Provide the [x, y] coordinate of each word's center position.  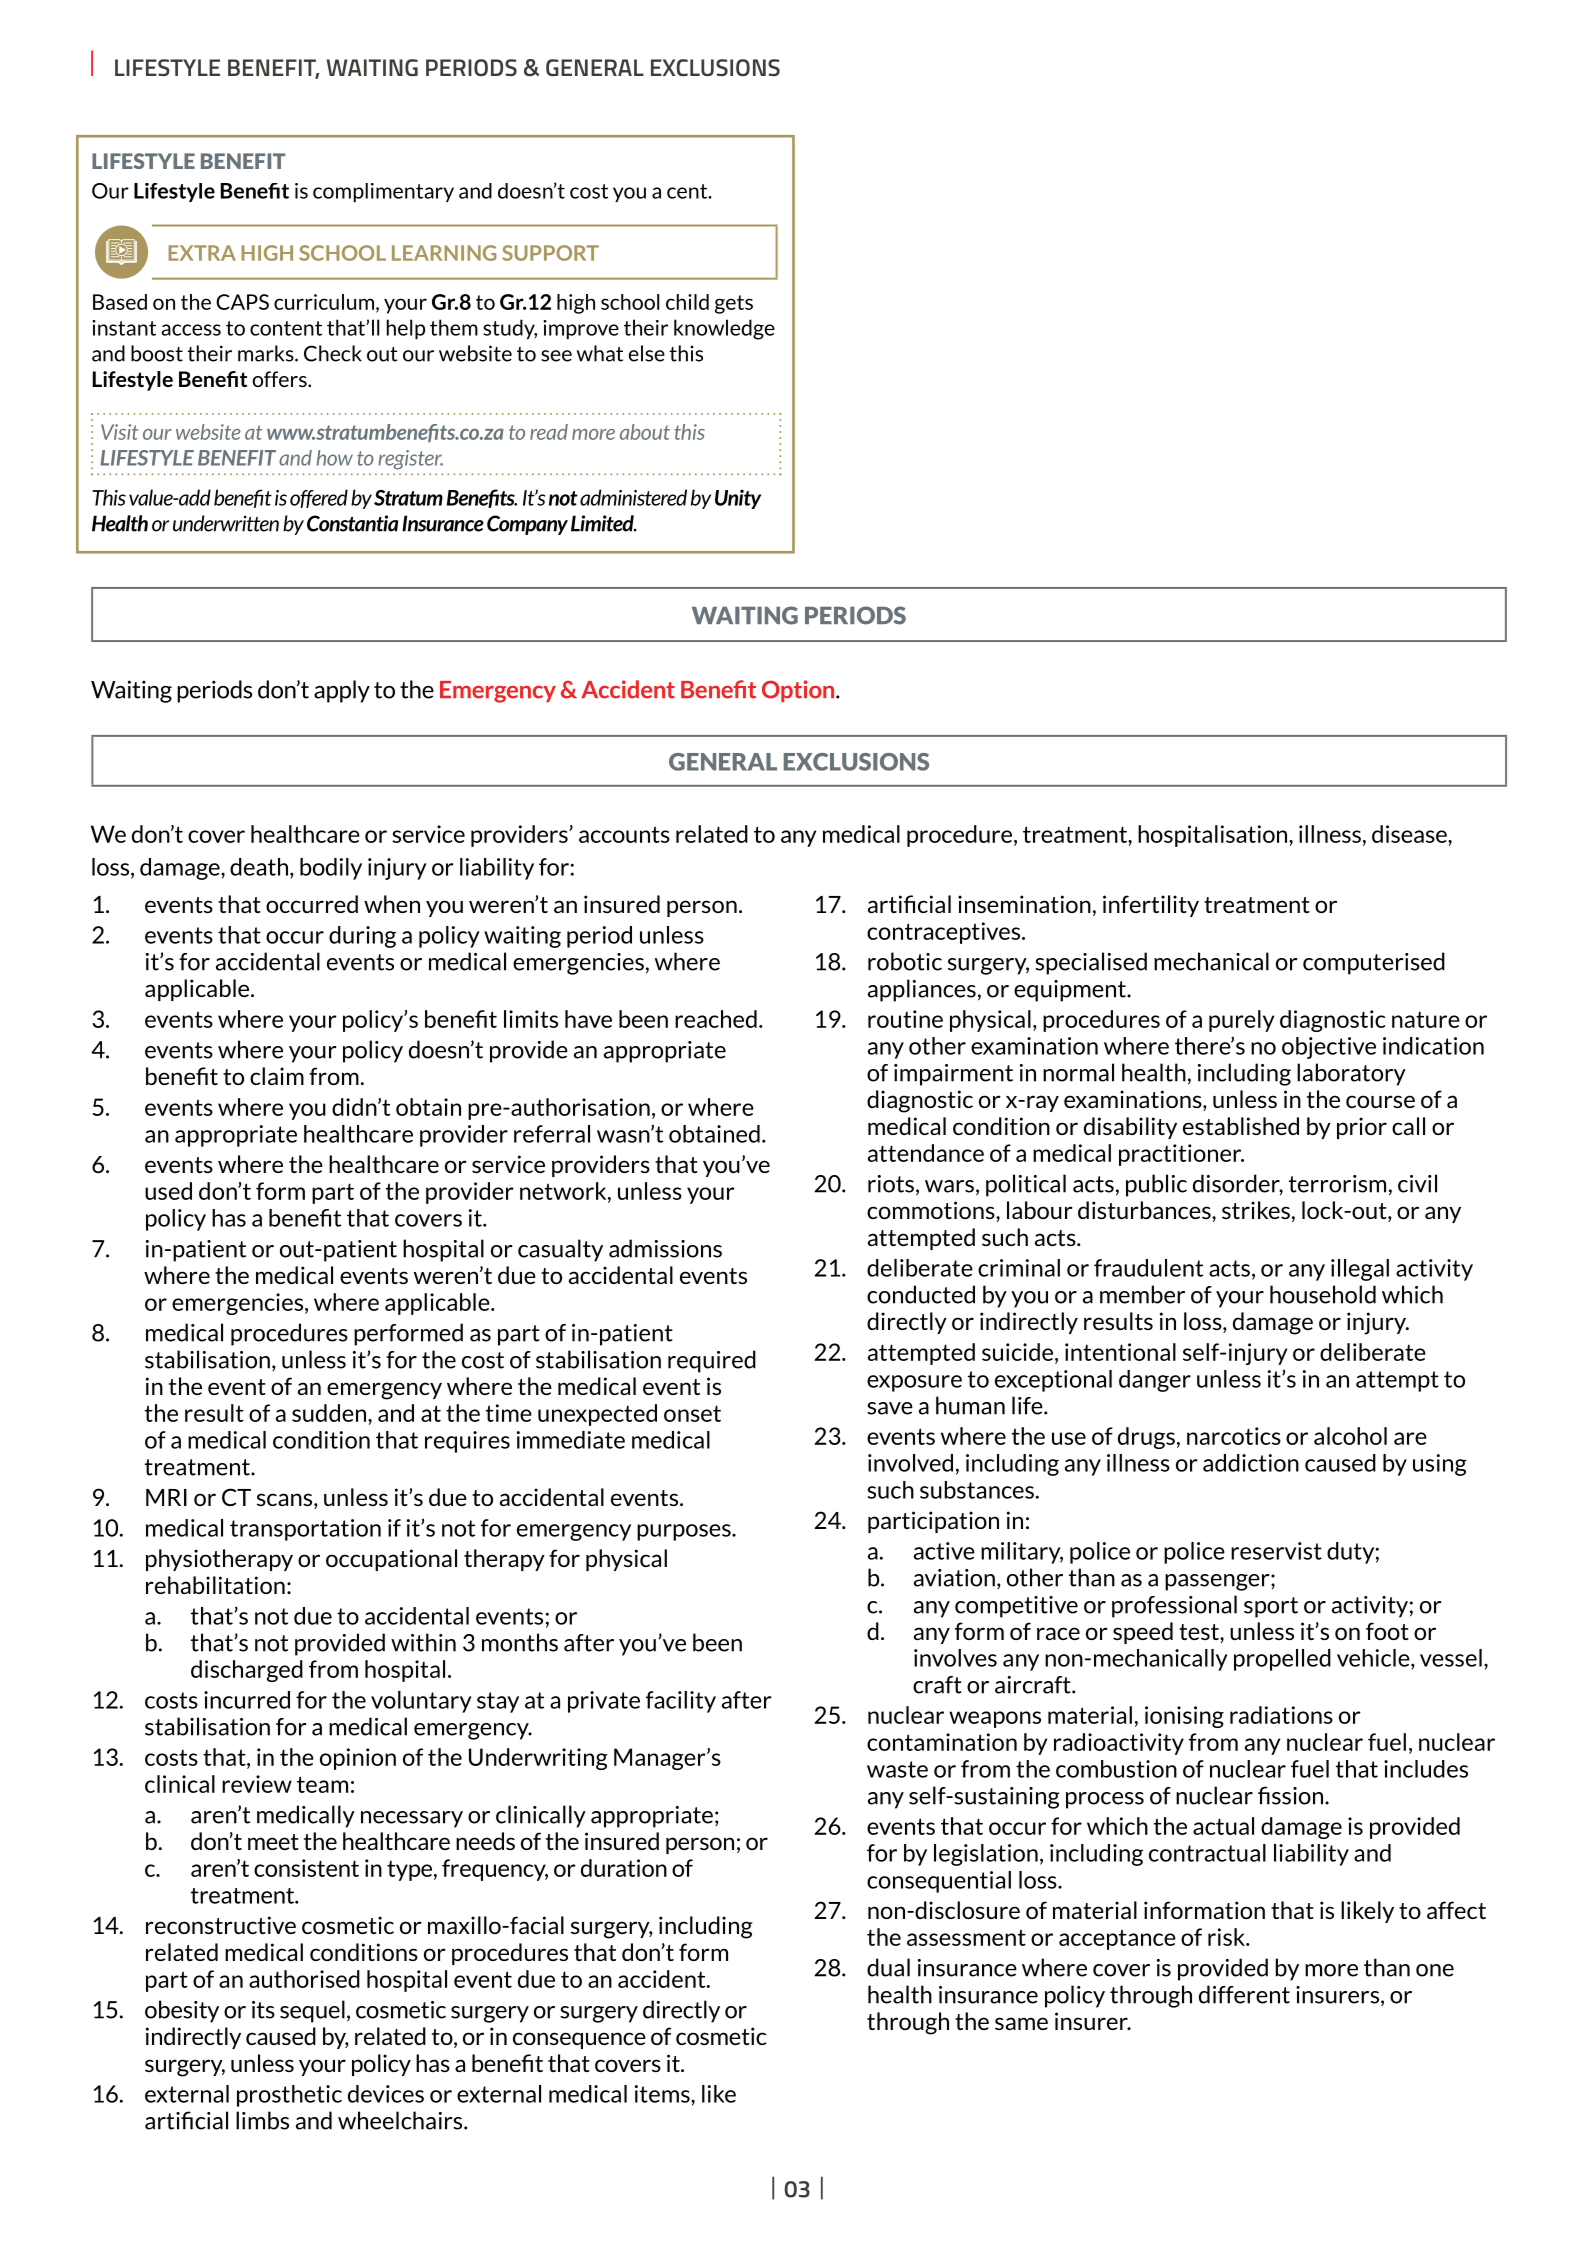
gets [734, 304]
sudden [329, 1413]
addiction [1251, 1463]
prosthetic [289, 2096]
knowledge [724, 329]
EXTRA [202, 253]
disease [1410, 834]
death [259, 867]
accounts [624, 834]
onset [692, 1413]
